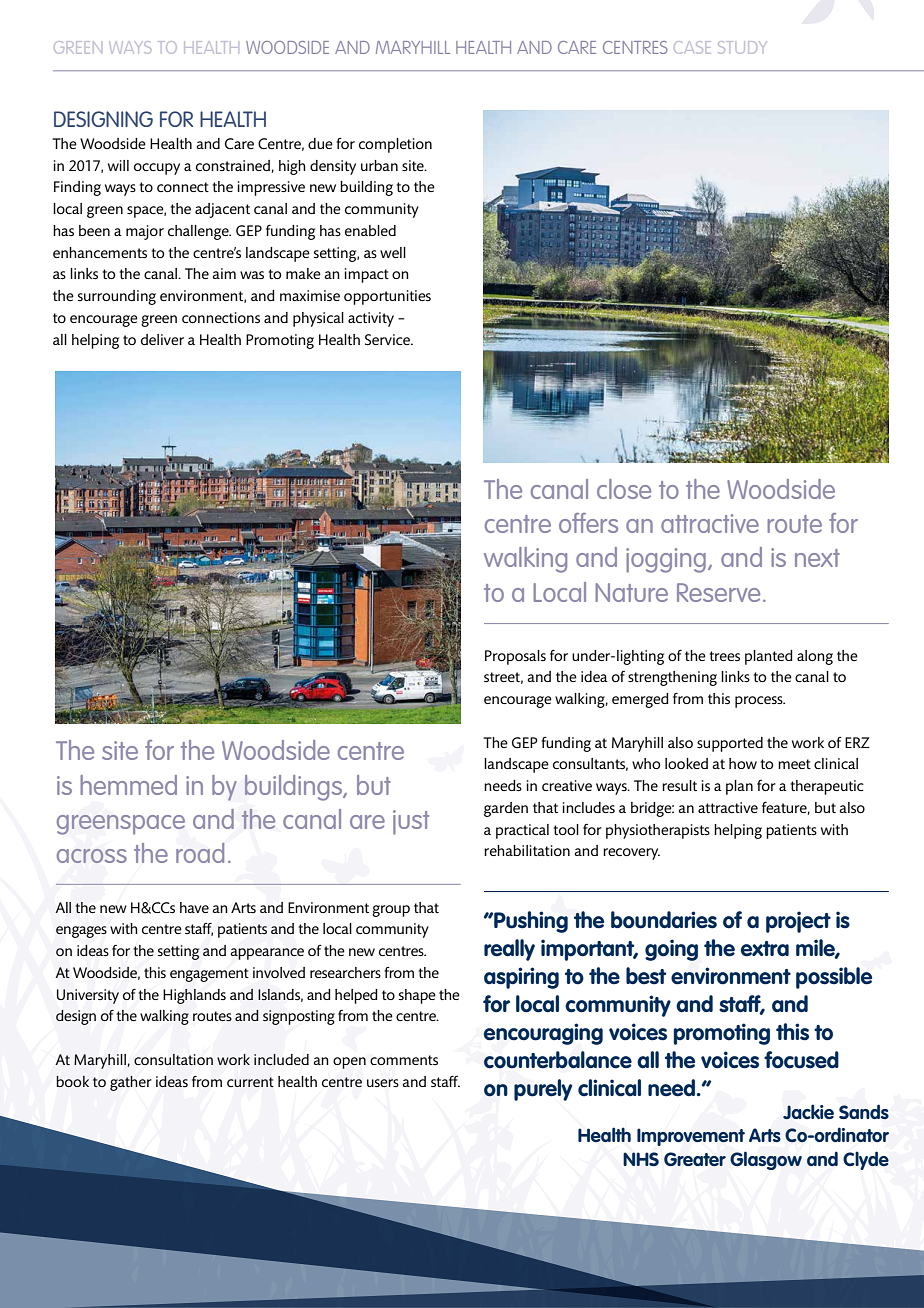 The width and height of the image is (924, 1308). Describe the element at coordinates (131, 1083) in the image. I see `gather` at that location.
